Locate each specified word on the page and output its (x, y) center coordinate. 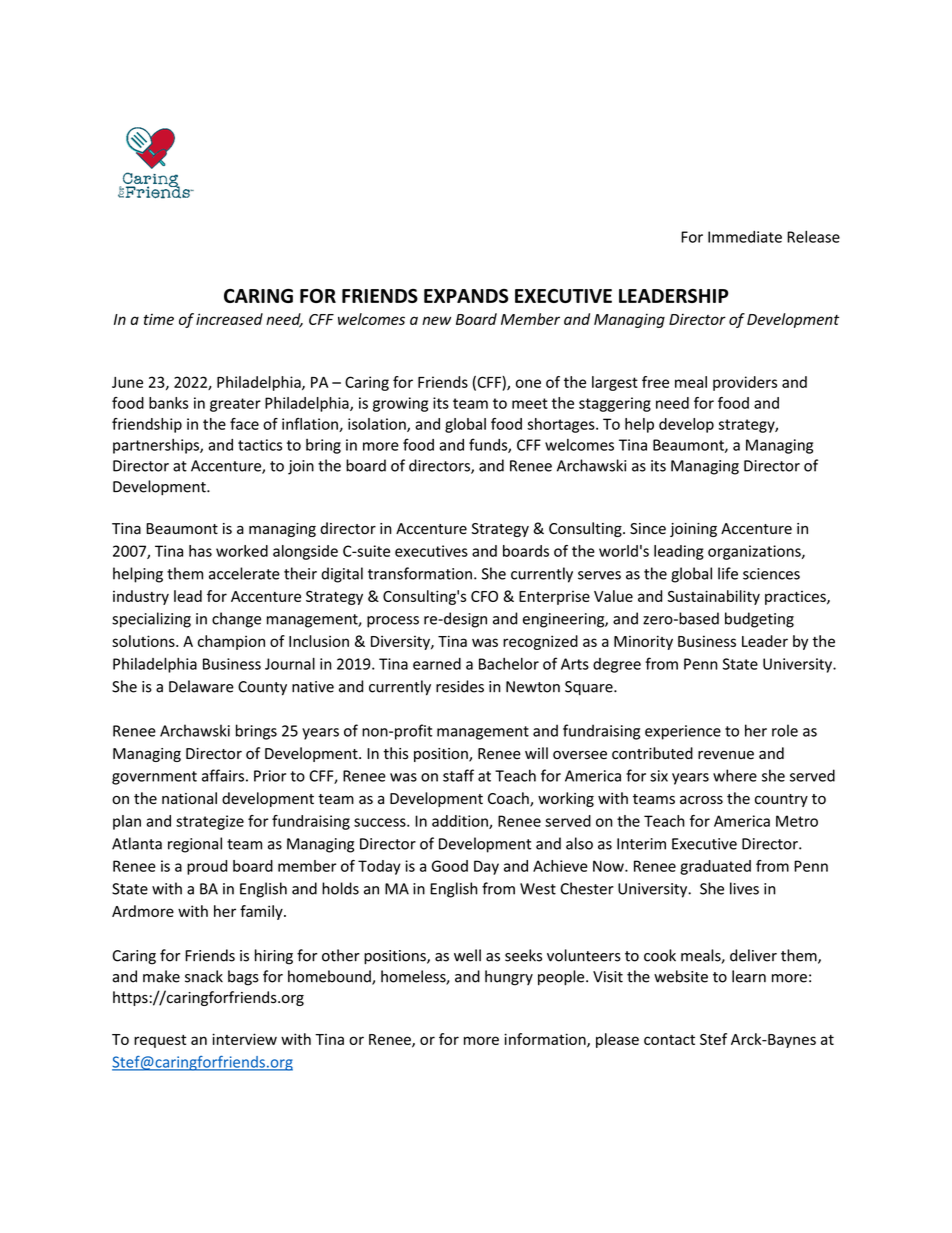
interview (244, 1039)
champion (231, 642)
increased (229, 319)
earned (437, 664)
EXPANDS (466, 296)
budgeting (759, 620)
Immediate (745, 237)
